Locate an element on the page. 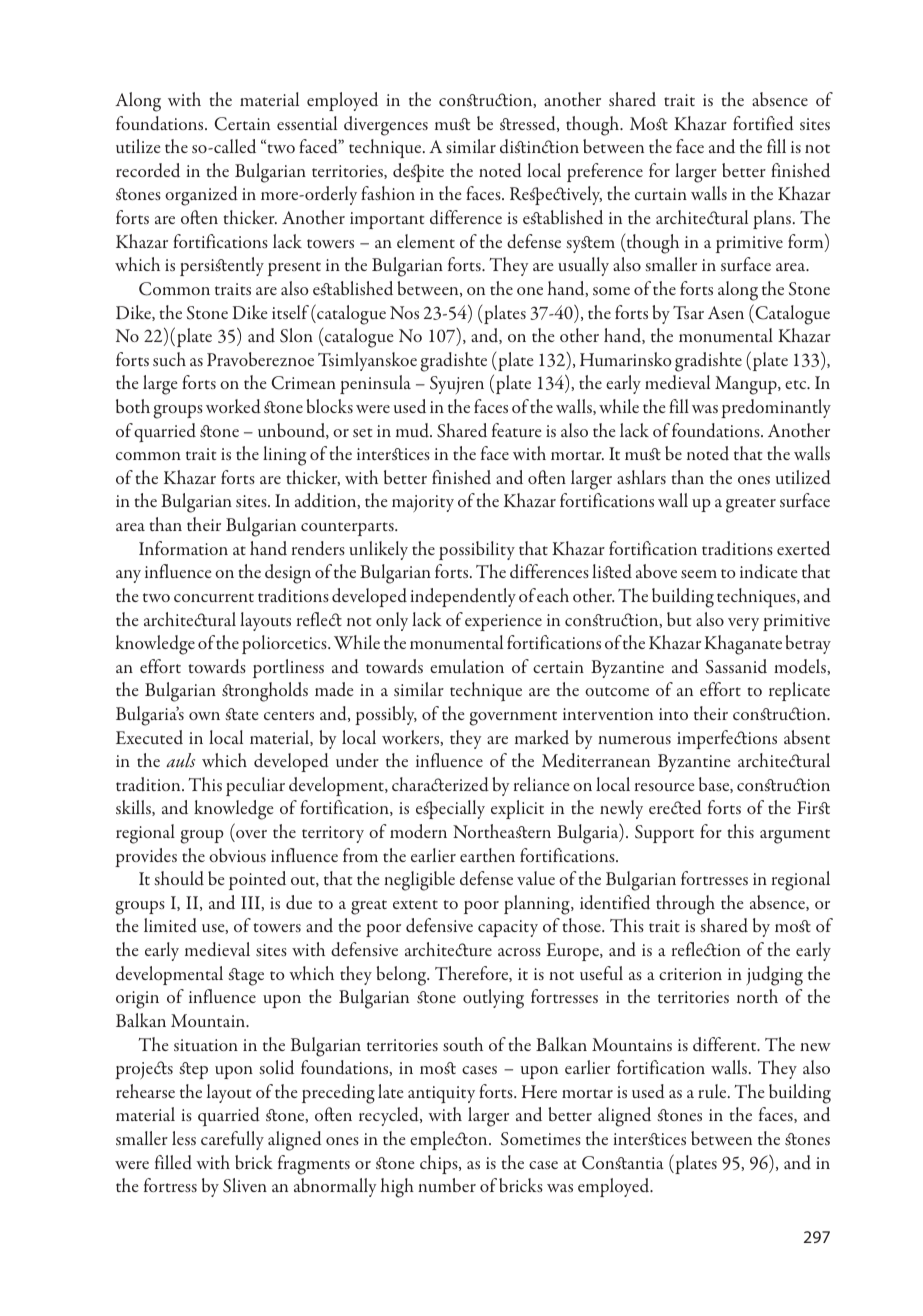 The width and height of the page is (923, 1316). lining is located at coordinates (284, 456).
